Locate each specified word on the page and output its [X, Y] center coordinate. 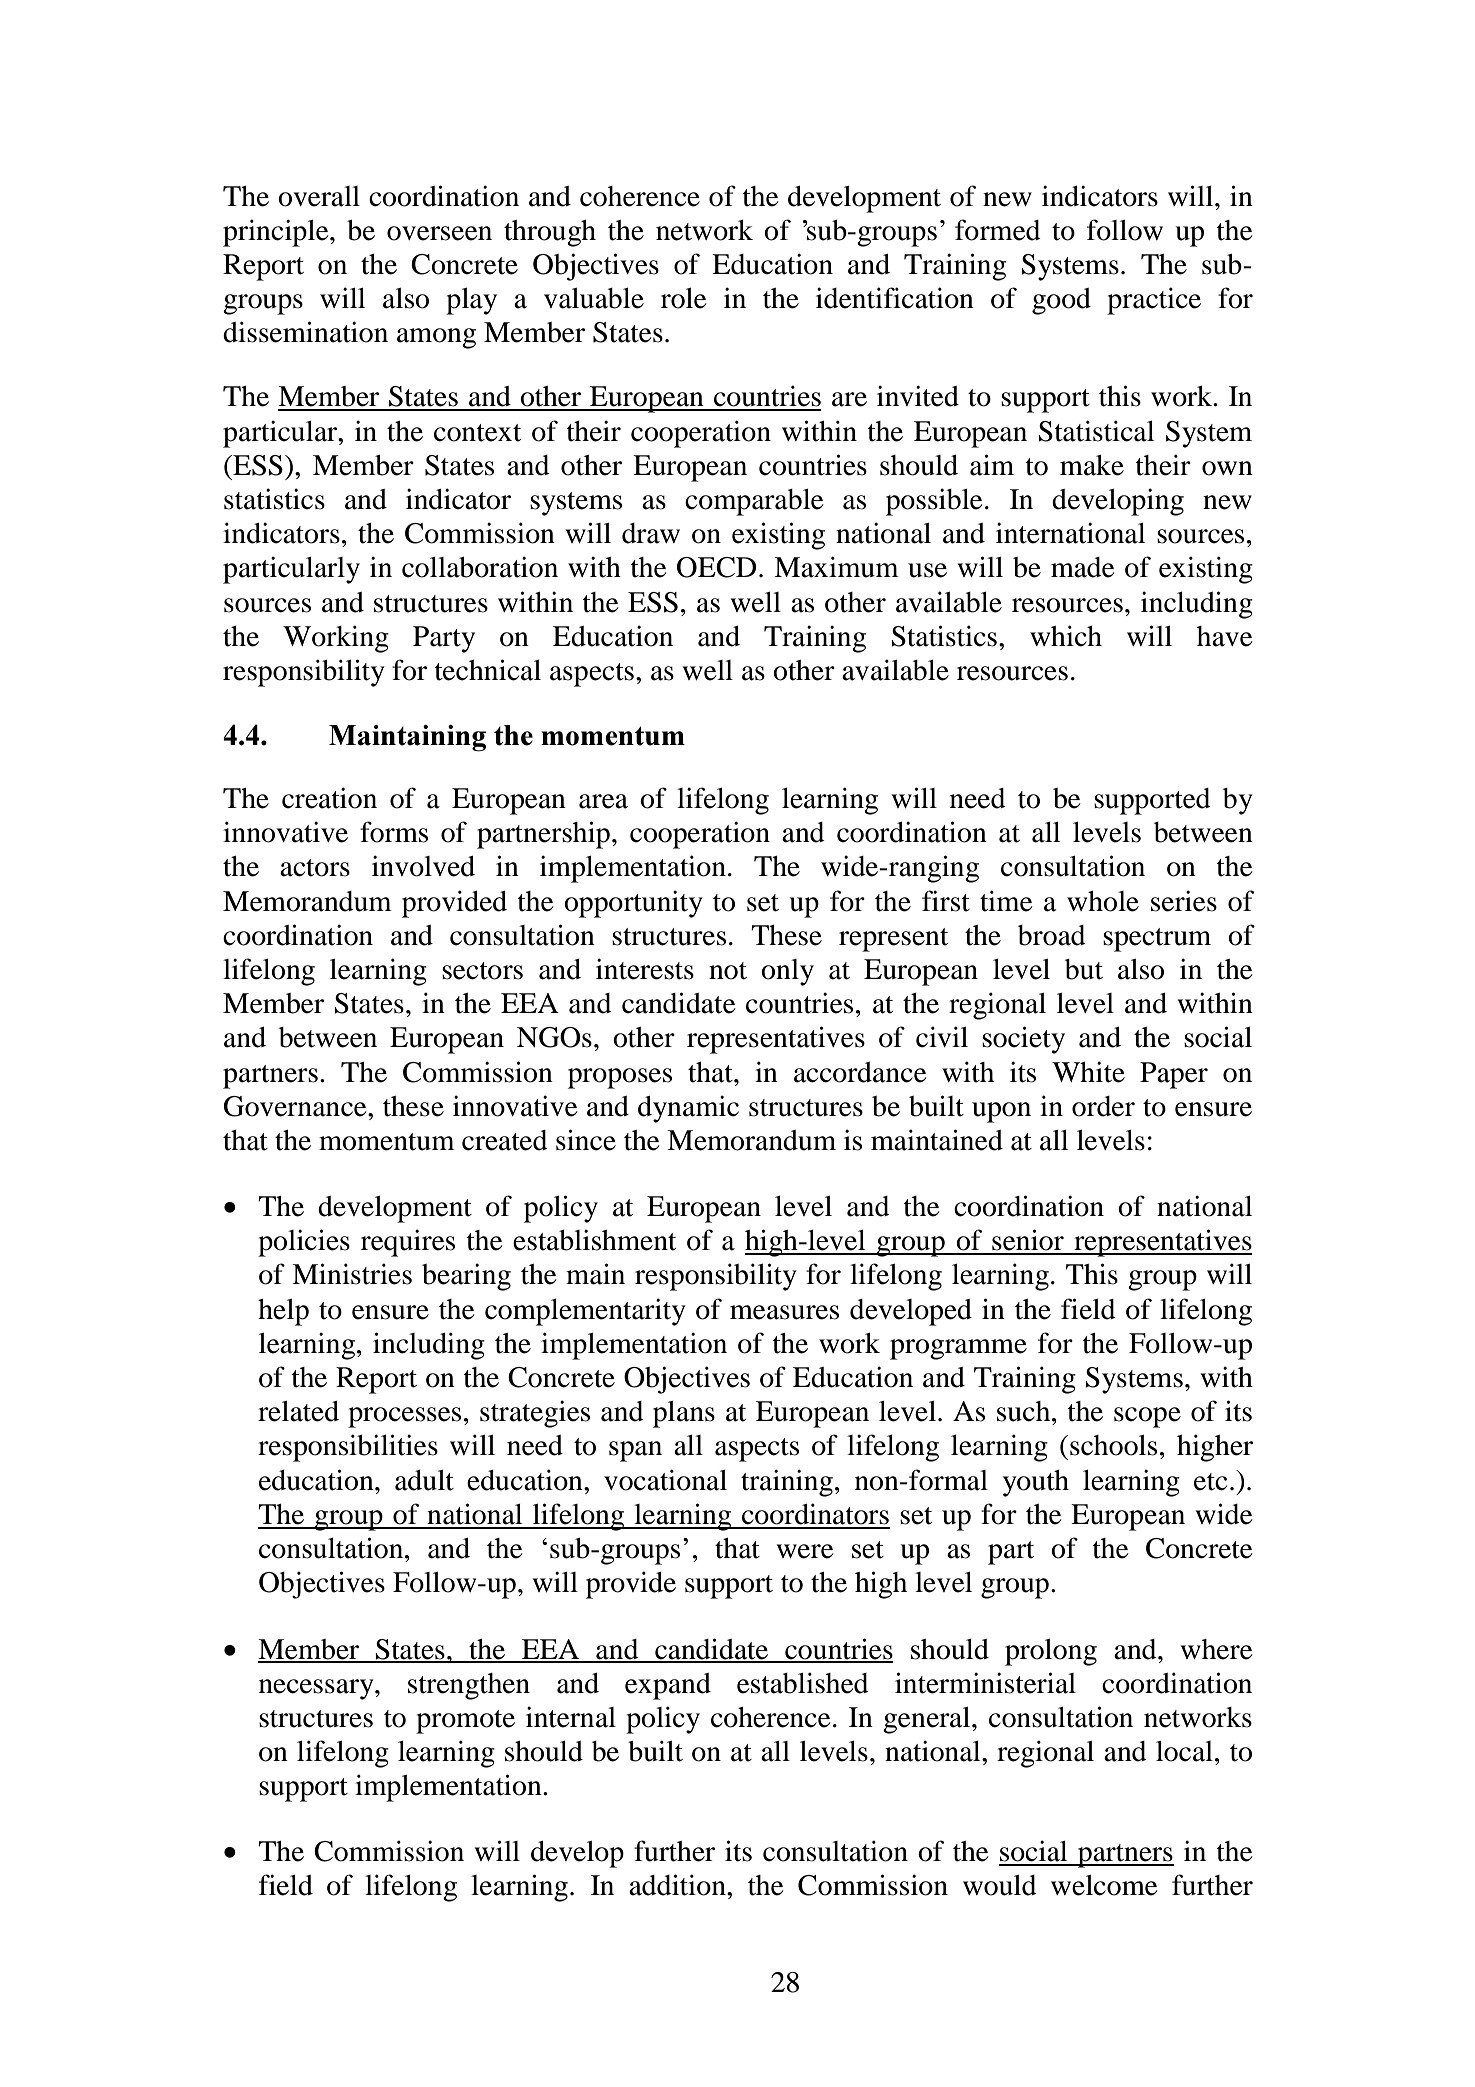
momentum [387, 1142]
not [728, 971]
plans [684, 1414]
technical [488, 670]
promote [465, 1722]
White [1088, 1072]
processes [404, 1417]
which [1066, 636]
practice [1154, 301]
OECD [716, 567]
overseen [439, 233]
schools [1113, 1445]
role [684, 298]
